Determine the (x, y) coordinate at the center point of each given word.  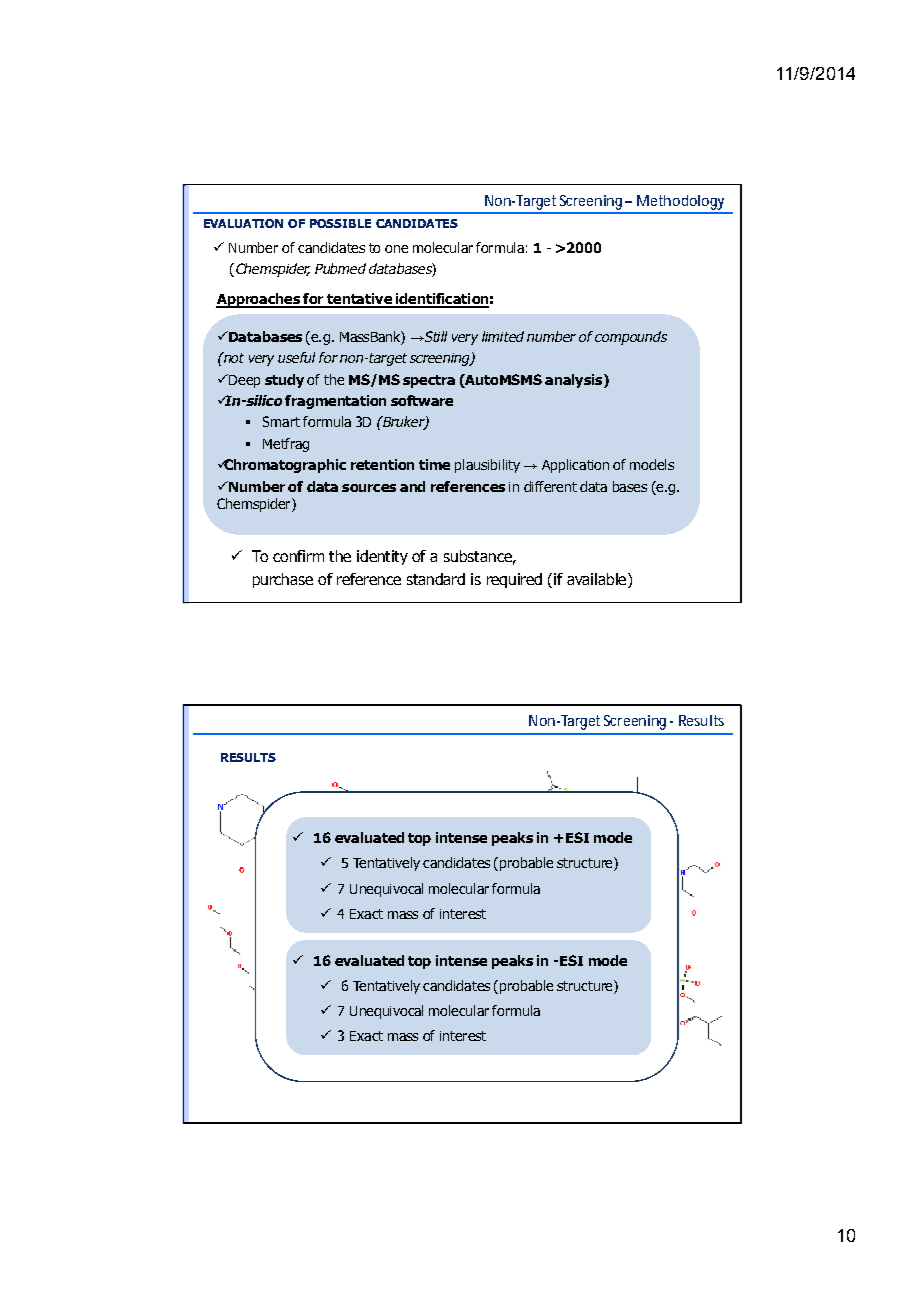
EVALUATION (243, 223)
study (284, 381)
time (434, 464)
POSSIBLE (340, 223)
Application (575, 466)
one (396, 249)
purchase (283, 580)
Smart (281, 421)
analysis (575, 381)
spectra (429, 381)
